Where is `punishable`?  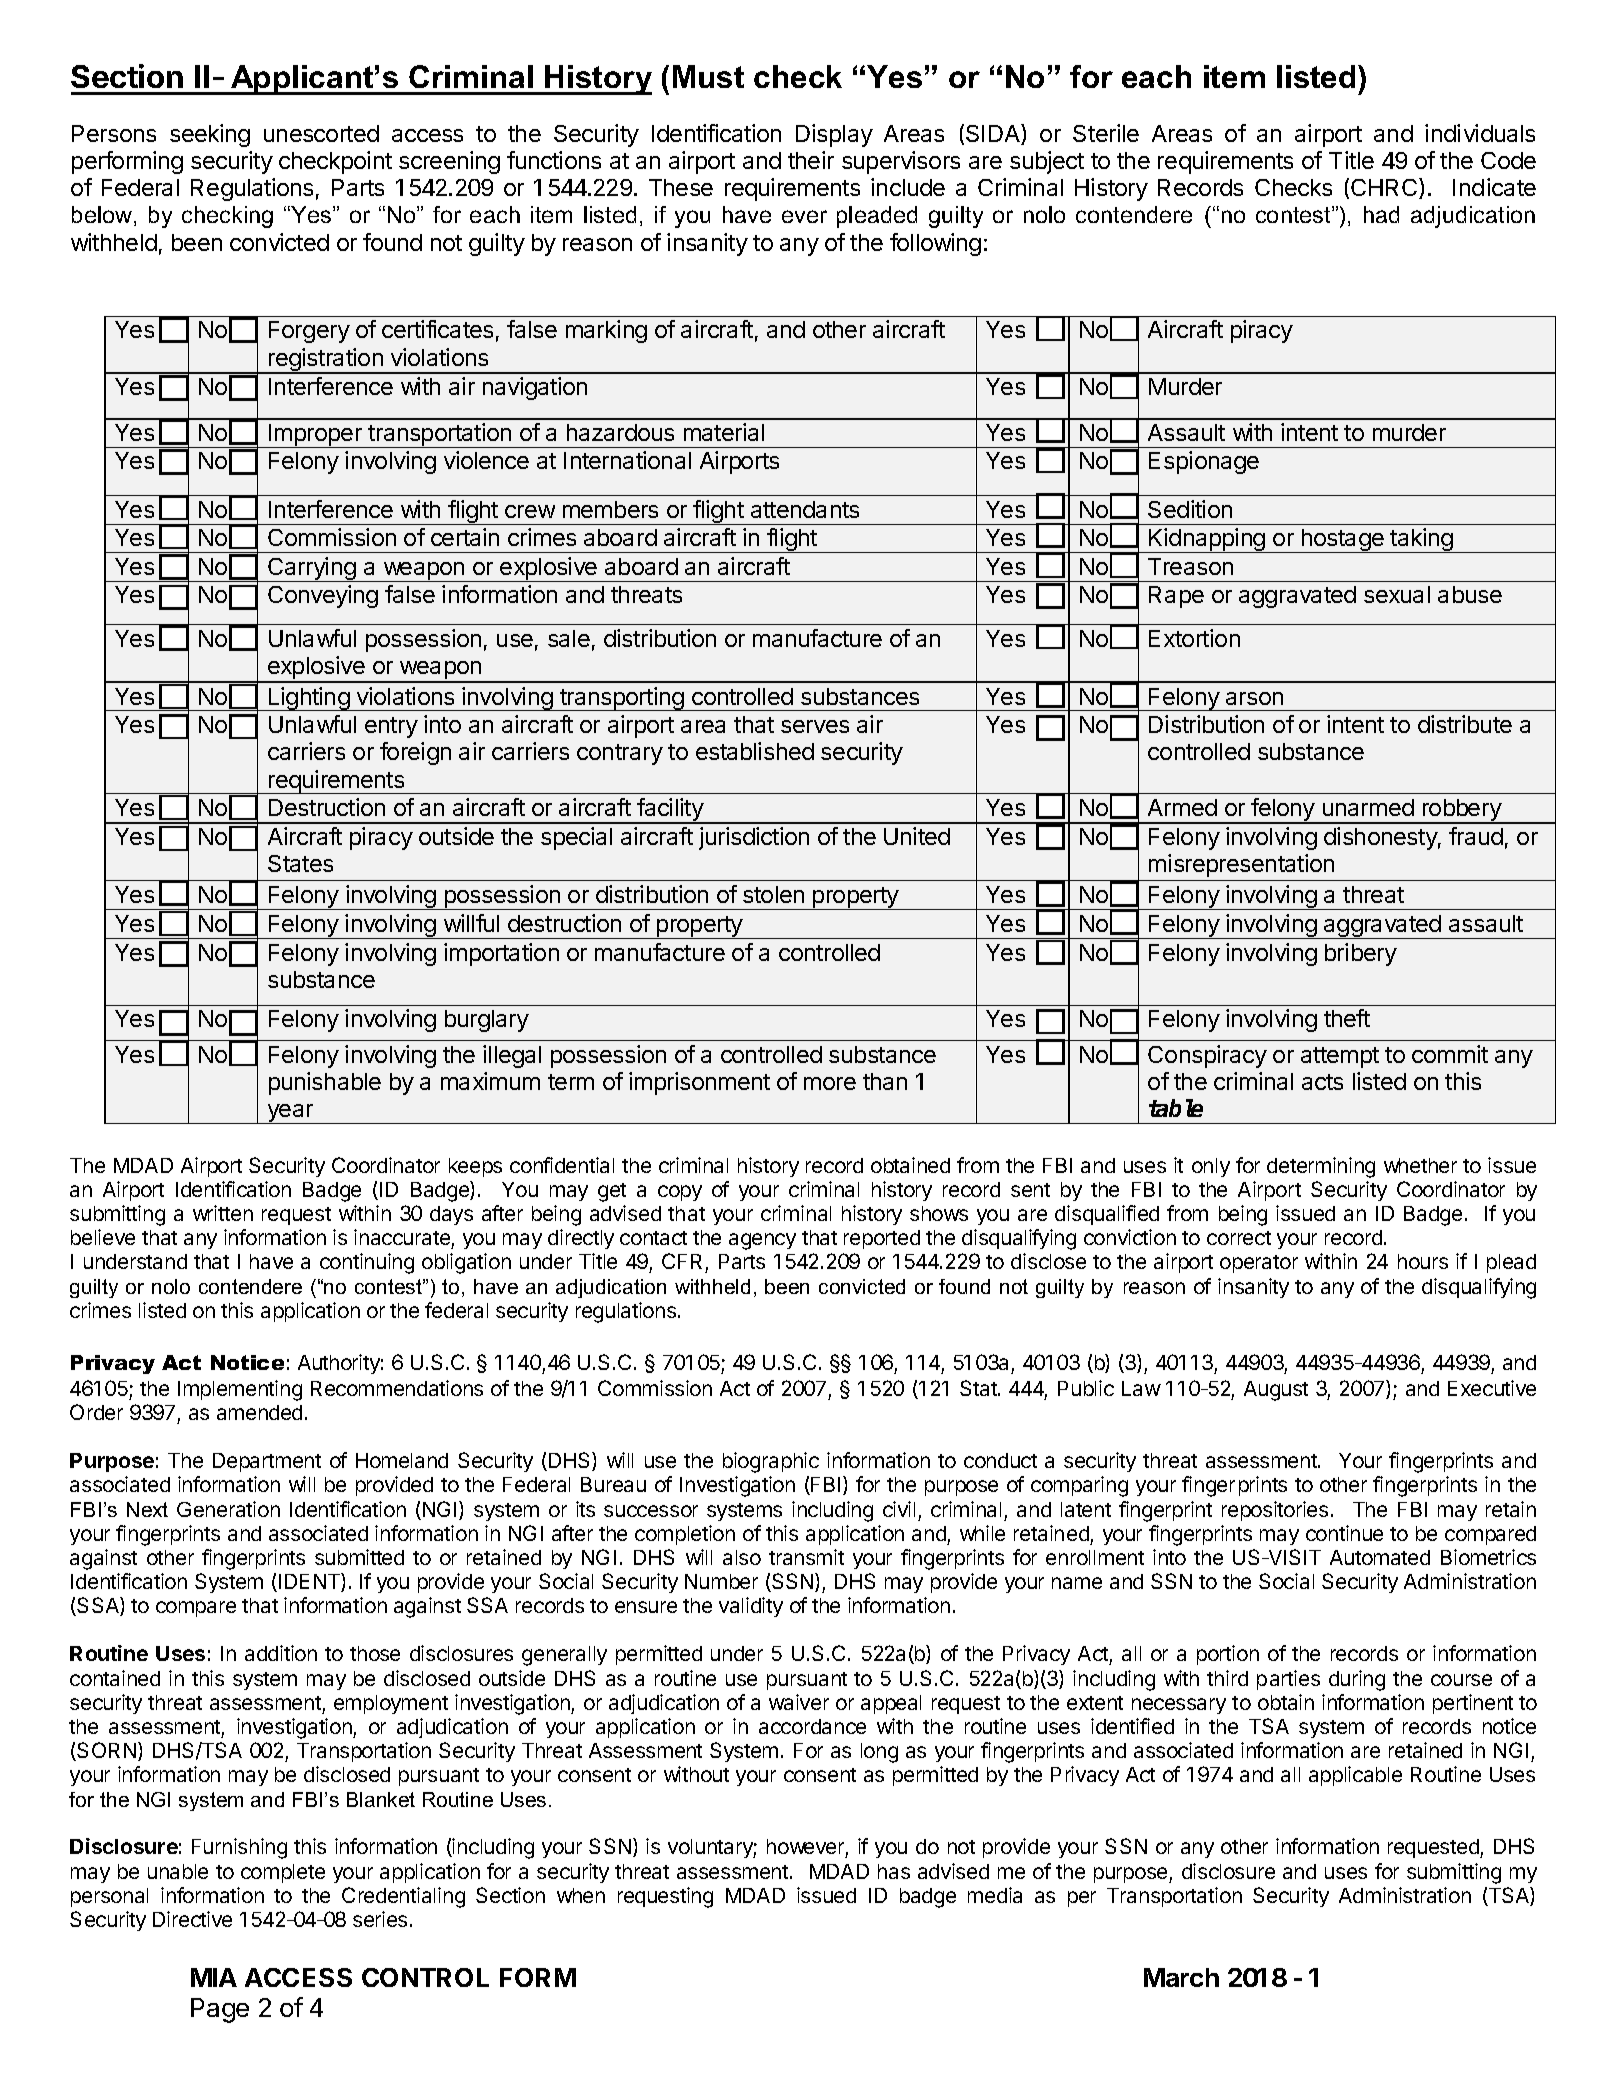
punishable is located at coordinates (325, 1083).
